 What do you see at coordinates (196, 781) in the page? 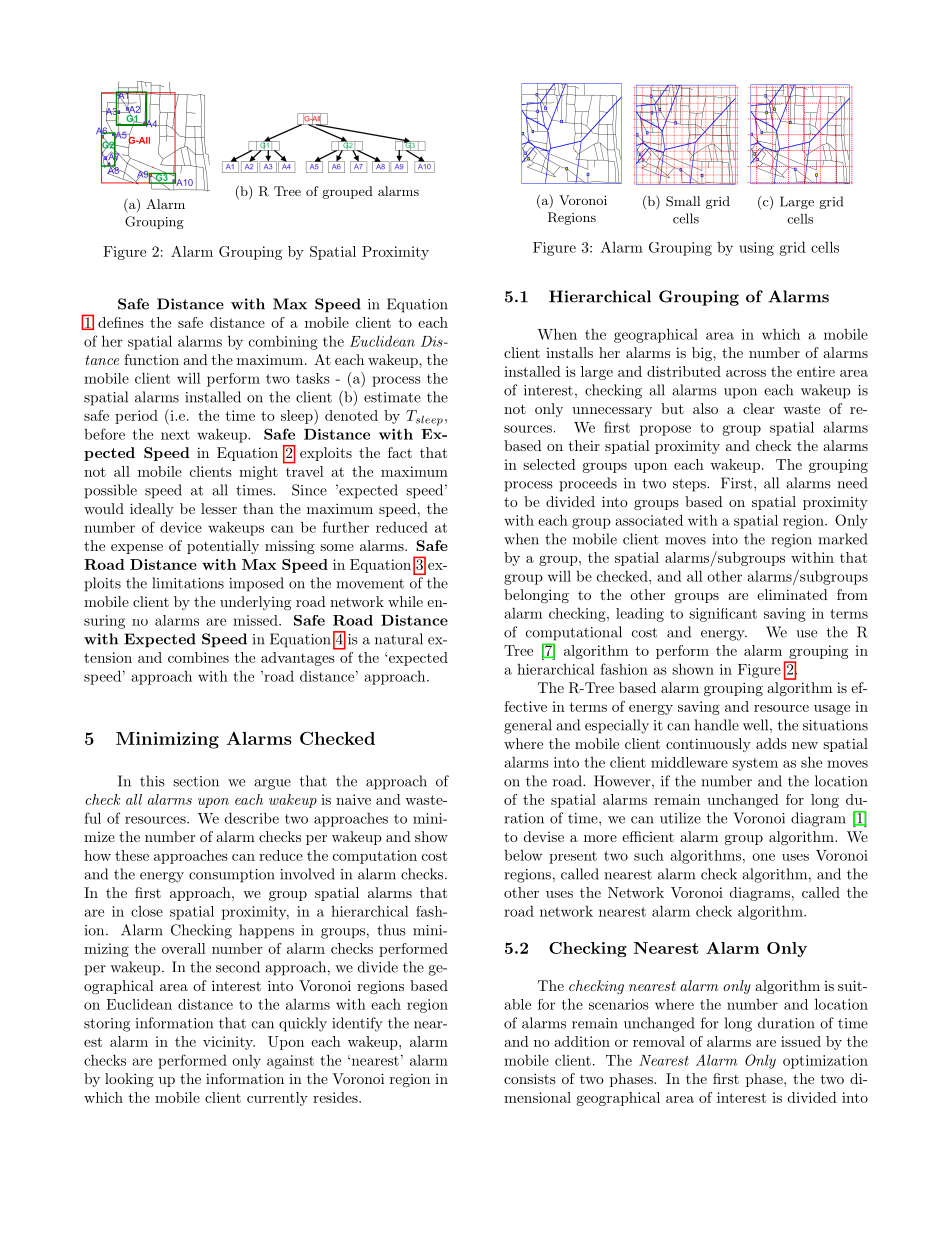
I see `section` at bounding box center [196, 781].
